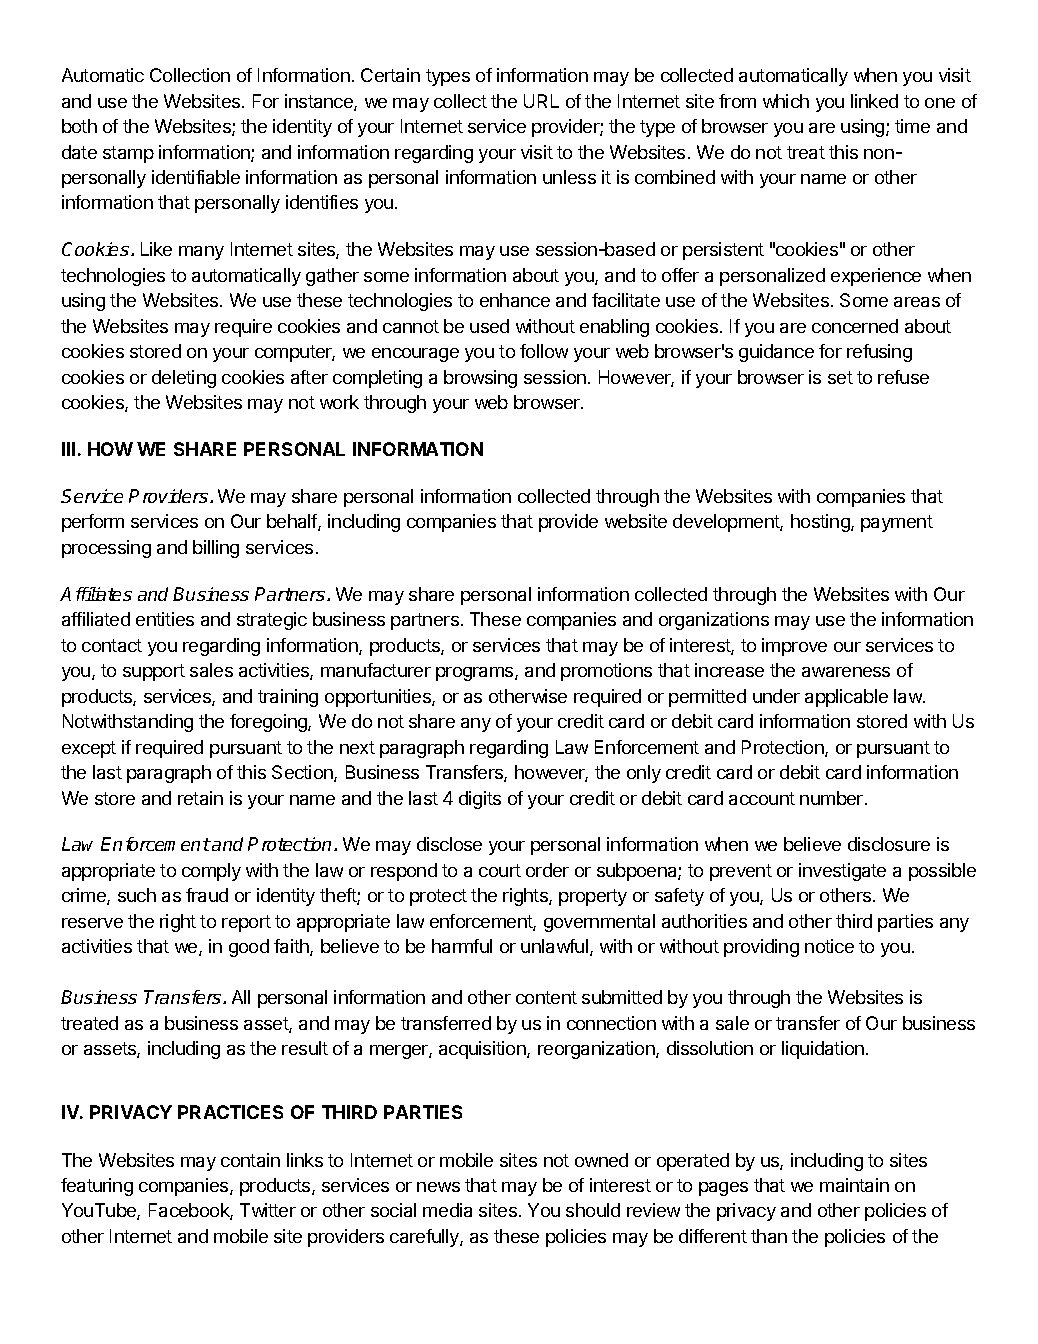 The height and width of the image is (1344, 1038). Describe the element at coordinates (829, 946) in the image. I see `notice` at that location.
